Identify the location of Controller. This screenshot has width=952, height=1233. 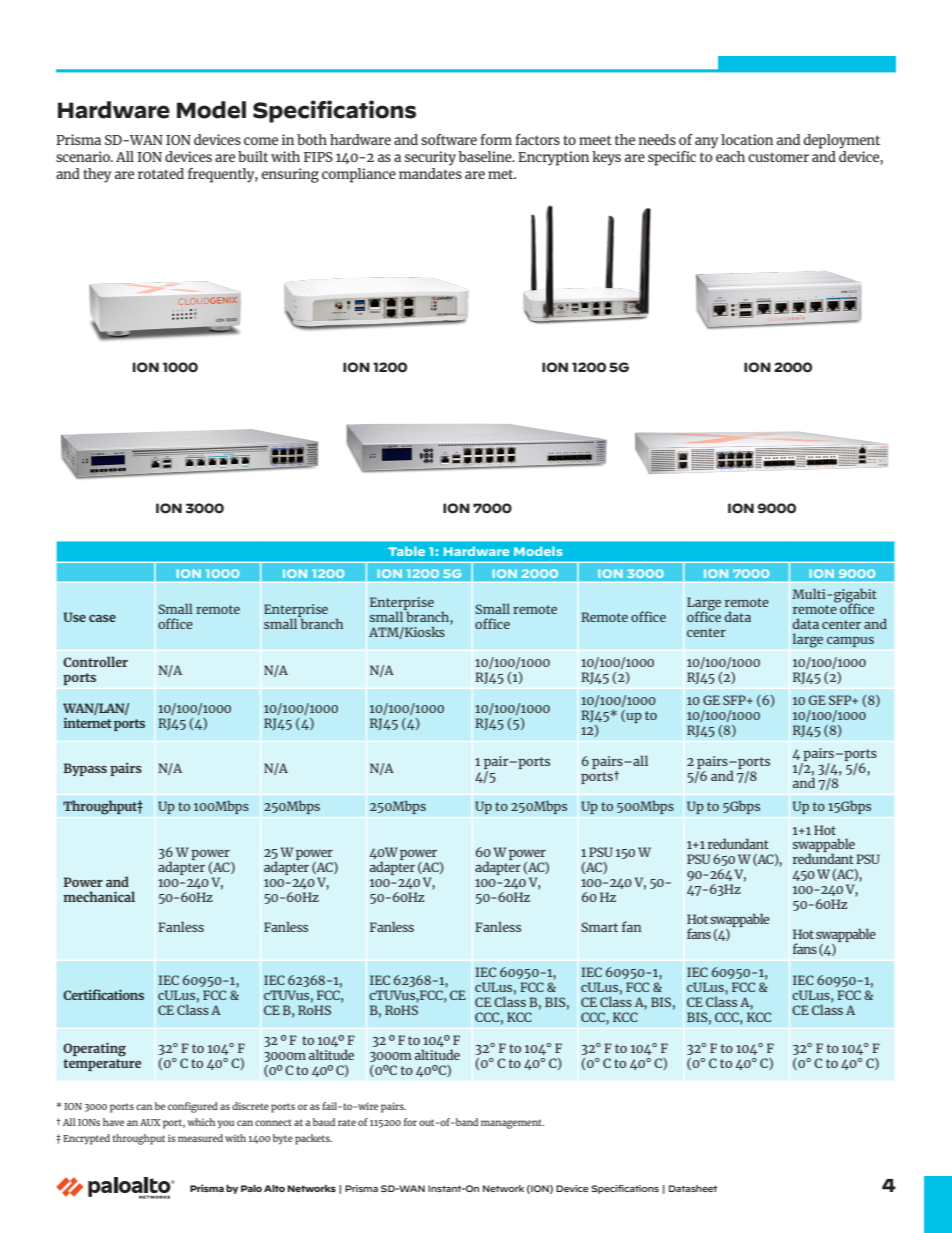
(95, 661).
